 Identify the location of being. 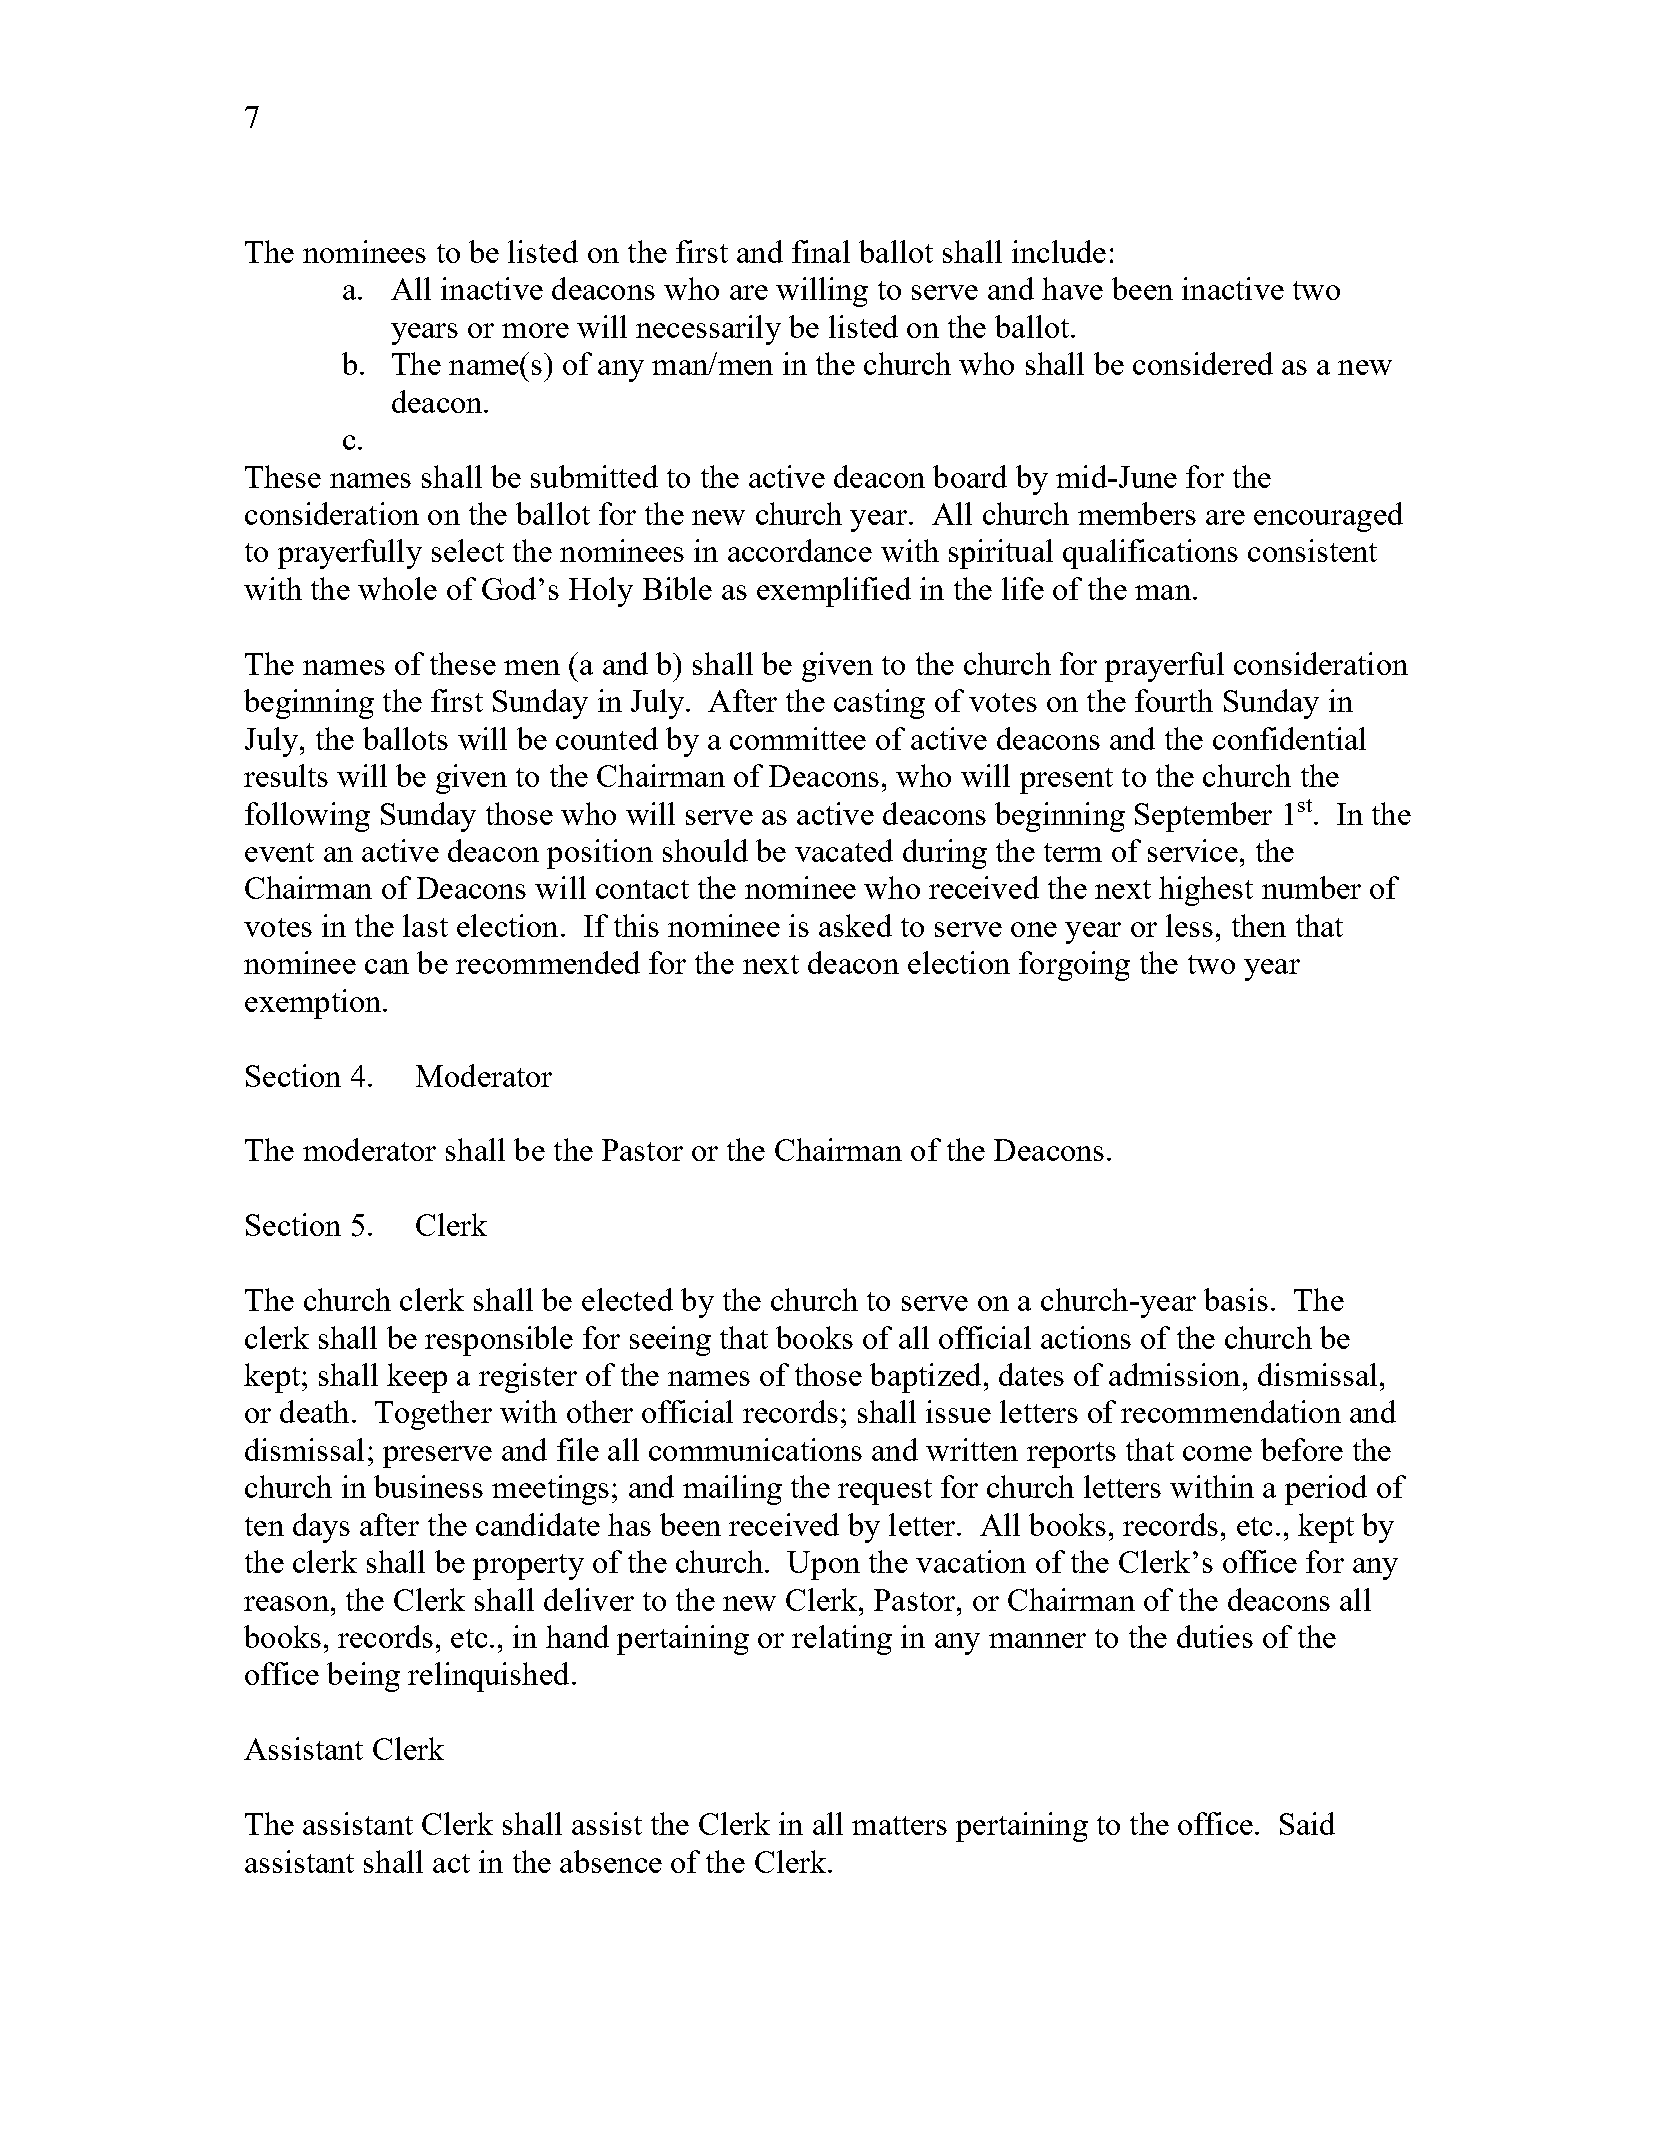
(363, 1677).
